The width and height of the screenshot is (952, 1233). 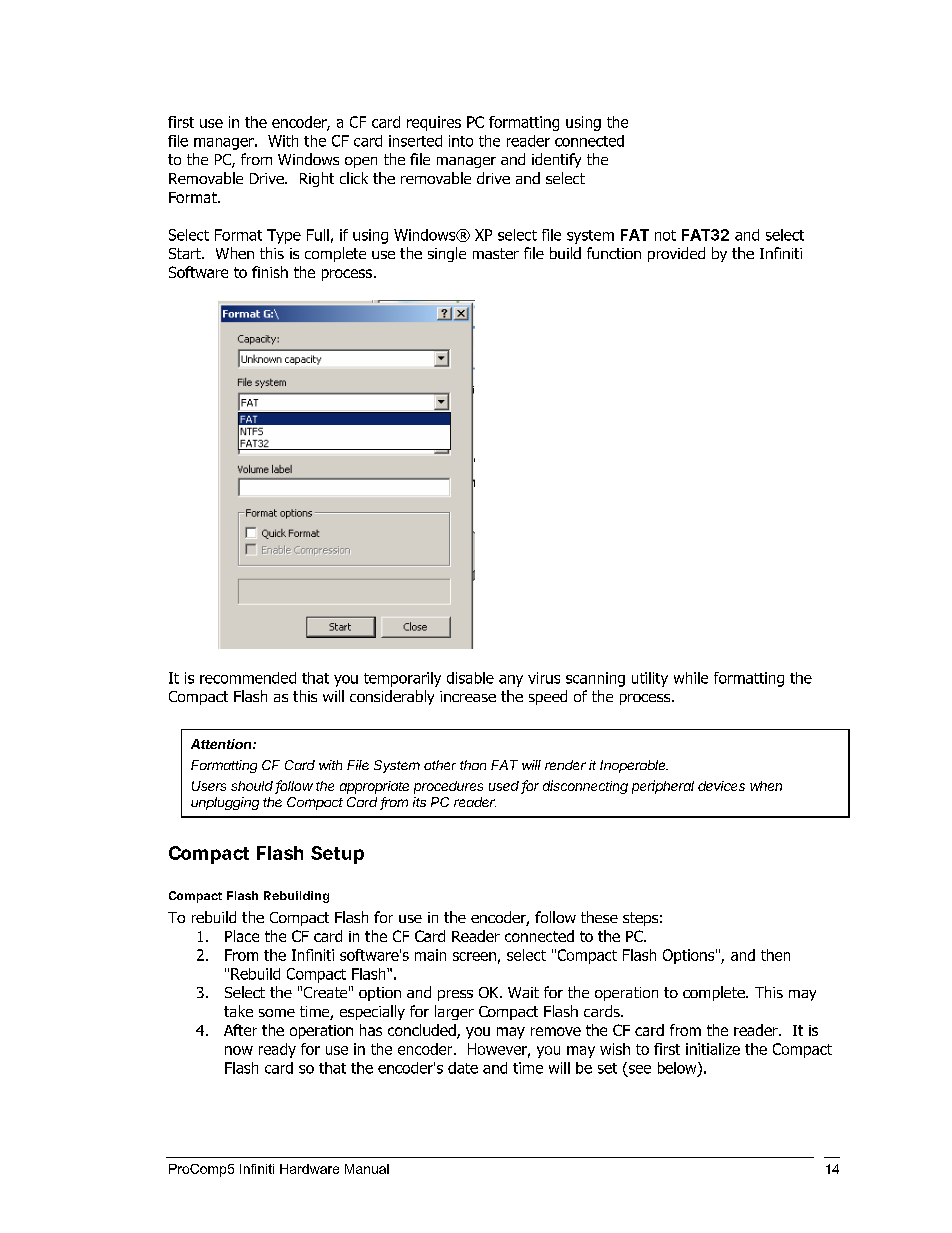 I want to click on date, so click(x=463, y=1068).
